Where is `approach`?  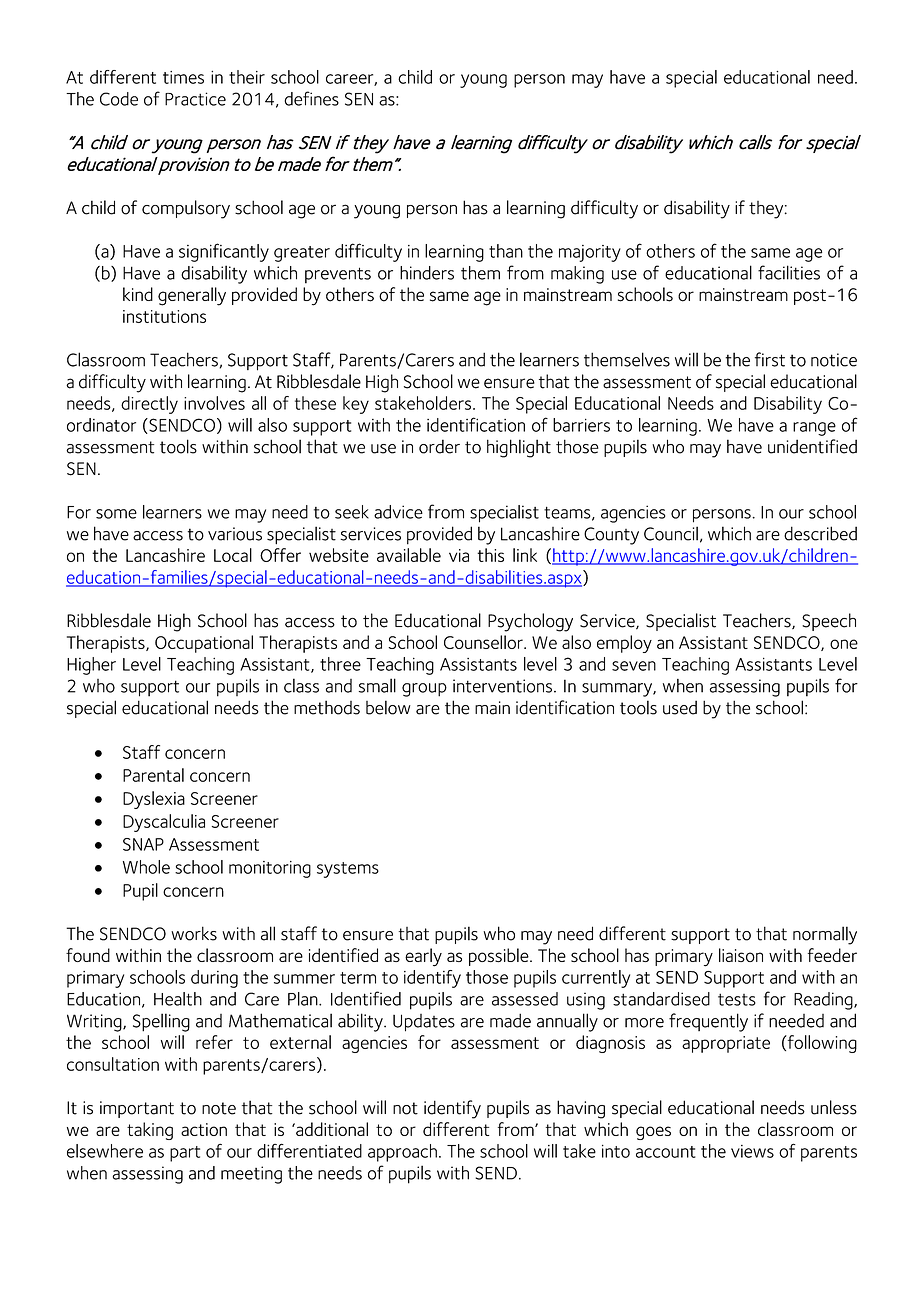 approach is located at coordinates (402, 1153).
